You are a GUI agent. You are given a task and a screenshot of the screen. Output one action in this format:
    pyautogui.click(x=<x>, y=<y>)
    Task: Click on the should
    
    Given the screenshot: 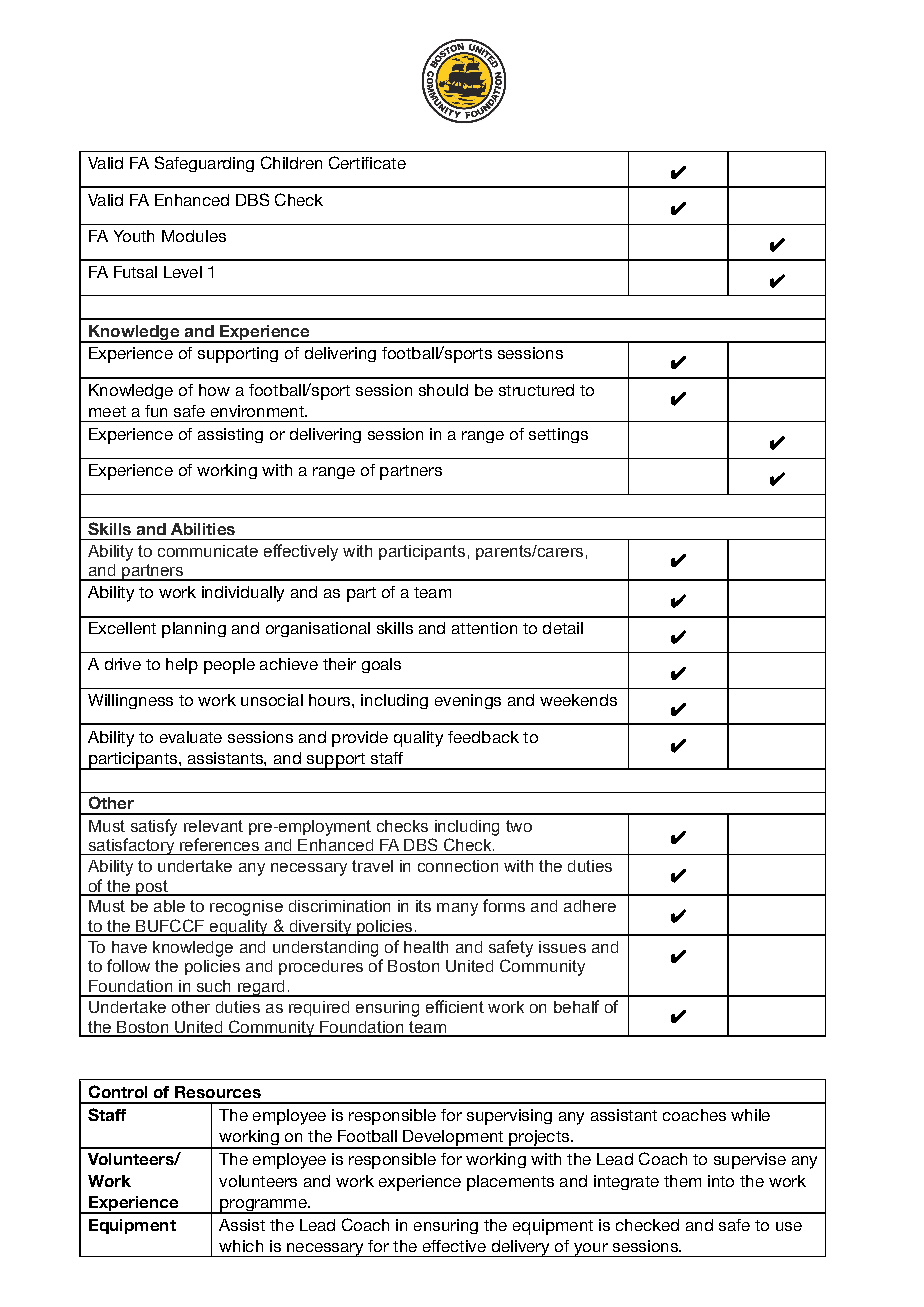 What is the action you would take?
    pyautogui.click(x=443, y=390)
